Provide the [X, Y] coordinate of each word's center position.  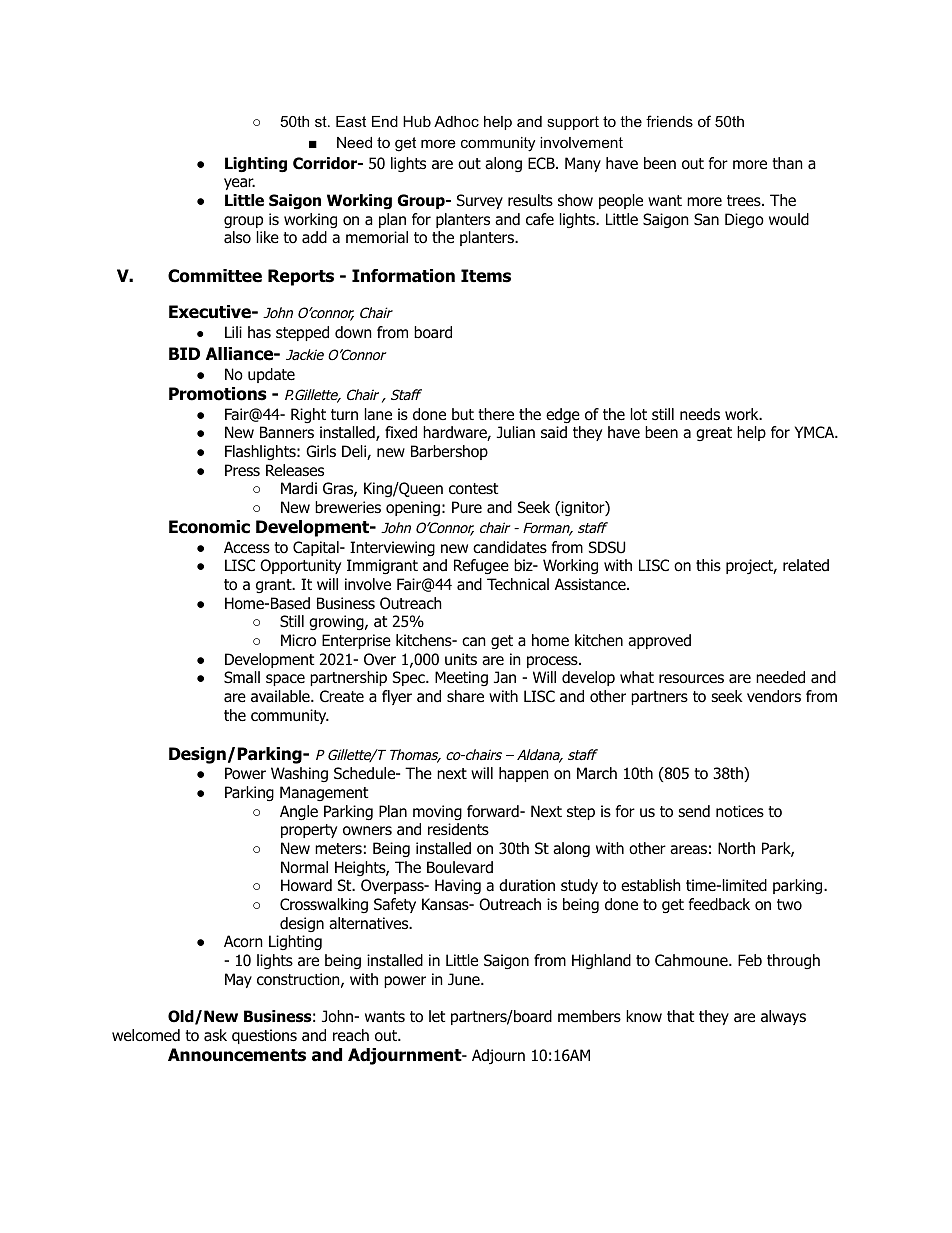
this [708, 565]
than [787, 163]
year [239, 184]
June [465, 979]
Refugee [481, 567]
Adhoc [456, 121]
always [783, 1017]
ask [215, 1035]
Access [247, 547]
